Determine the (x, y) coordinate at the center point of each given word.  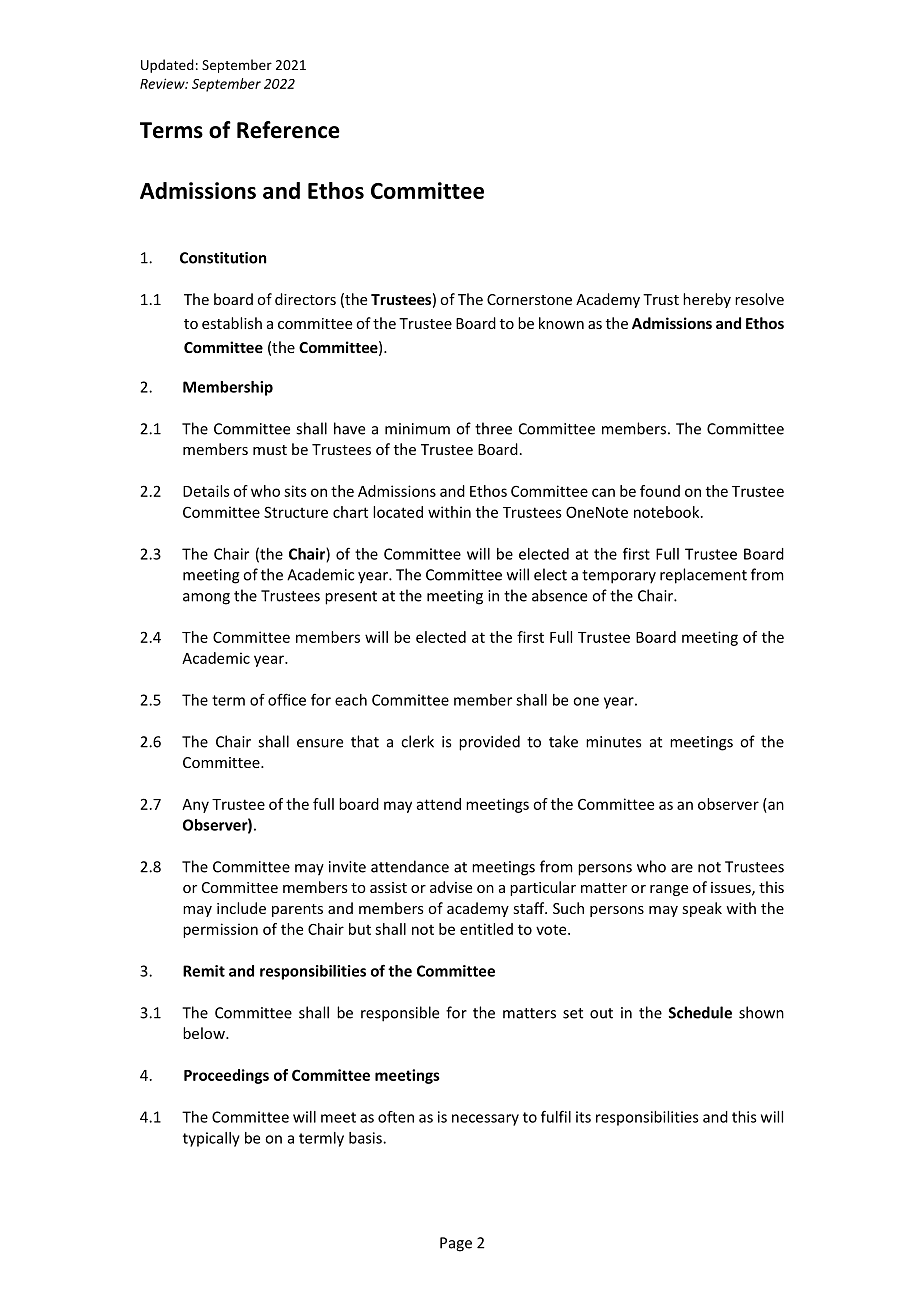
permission (220, 930)
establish (232, 323)
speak (702, 909)
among (206, 599)
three (493, 428)
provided (489, 743)
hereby (707, 300)
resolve (759, 299)
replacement (703, 576)
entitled (486, 929)
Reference (288, 130)
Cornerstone (529, 299)
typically (211, 1139)
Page (456, 1244)
